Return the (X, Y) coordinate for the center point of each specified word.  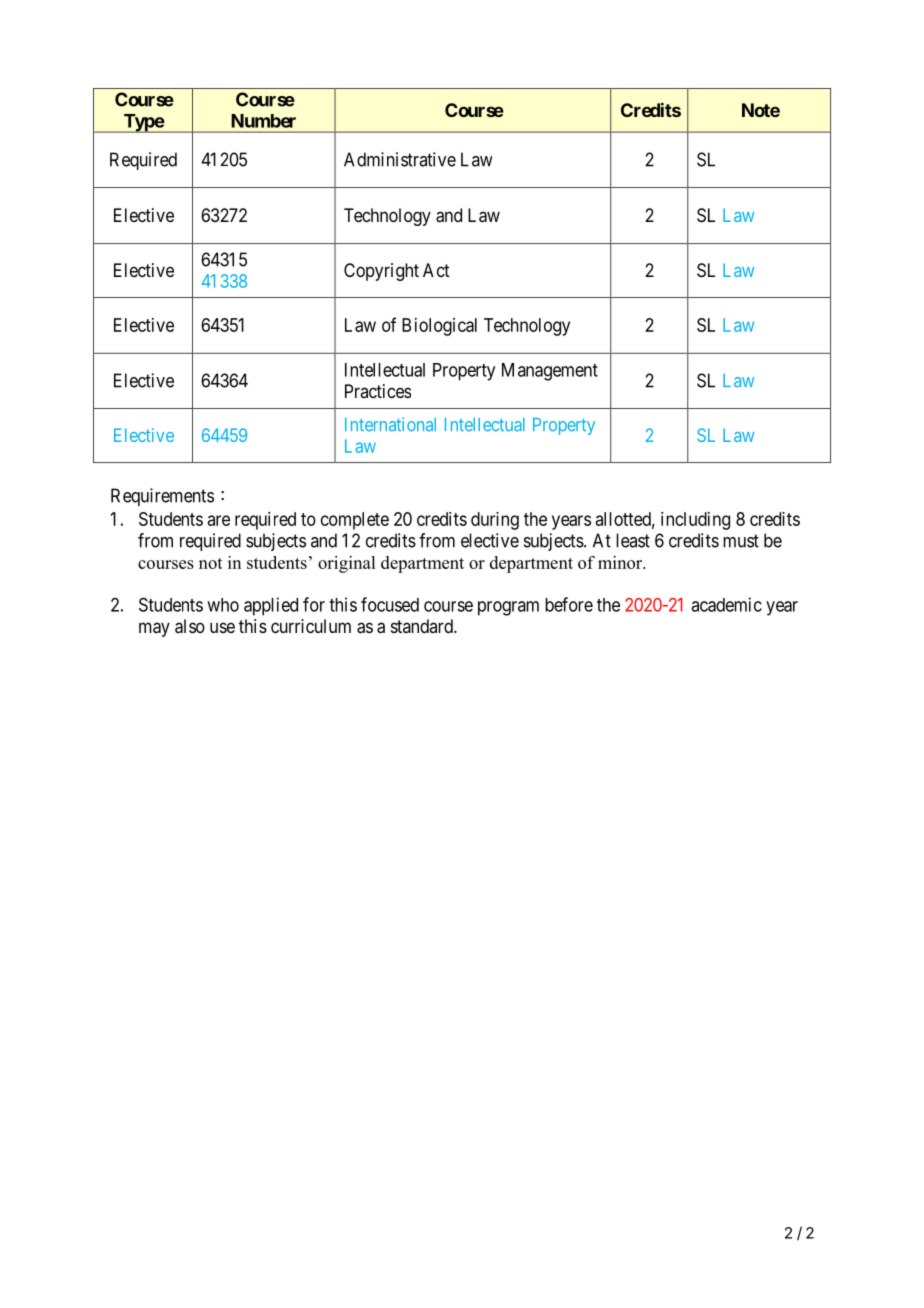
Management (550, 372)
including (695, 521)
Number (263, 121)
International (390, 424)
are (219, 520)
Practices (378, 391)
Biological (439, 327)
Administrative (400, 159)
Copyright (381, 272)
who (223, 605)
